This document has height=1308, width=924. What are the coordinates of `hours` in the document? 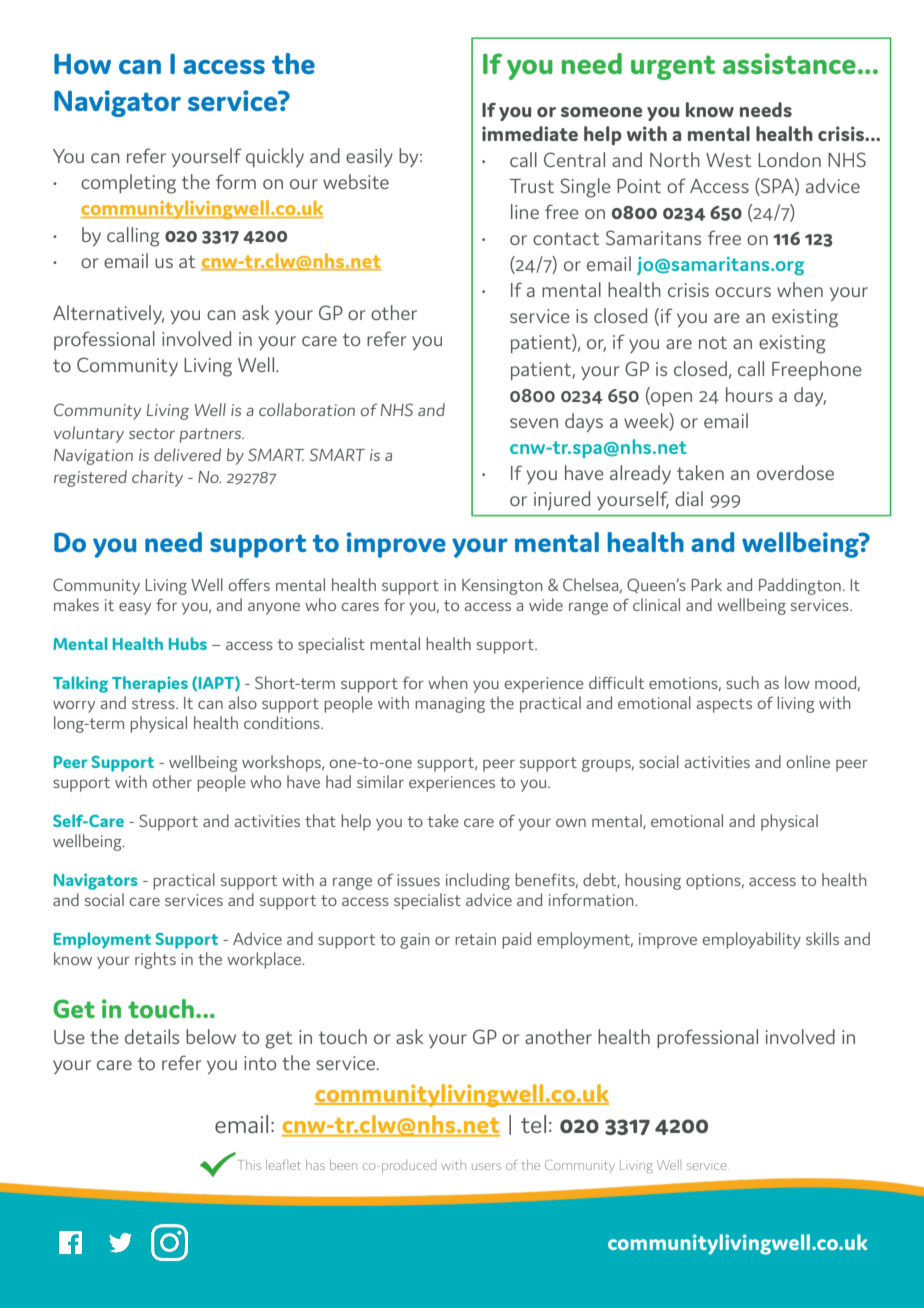 It's located at (749, 394).
